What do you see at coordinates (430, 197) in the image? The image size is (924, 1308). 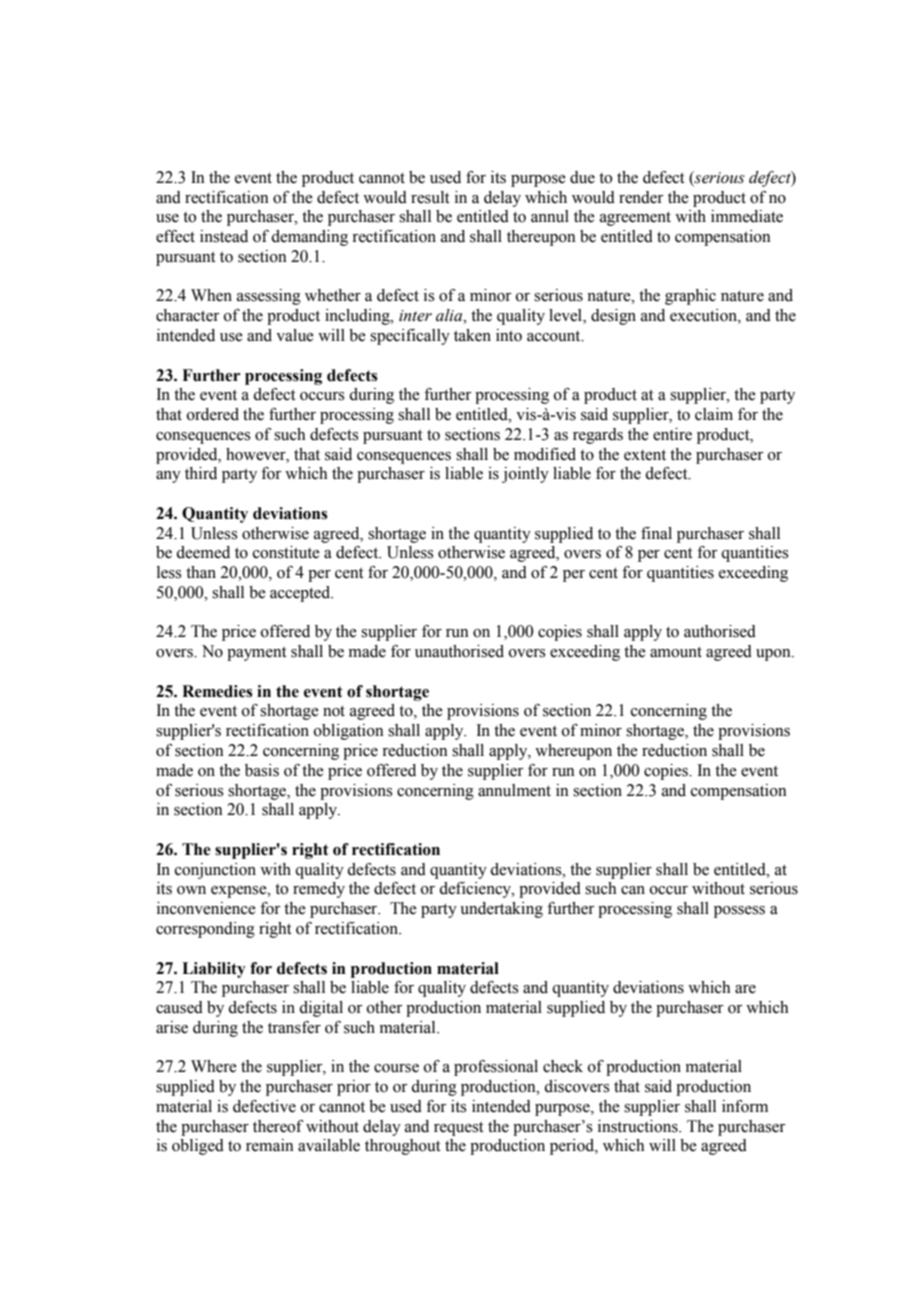 I see `result` at bounding box center [430, 197].
